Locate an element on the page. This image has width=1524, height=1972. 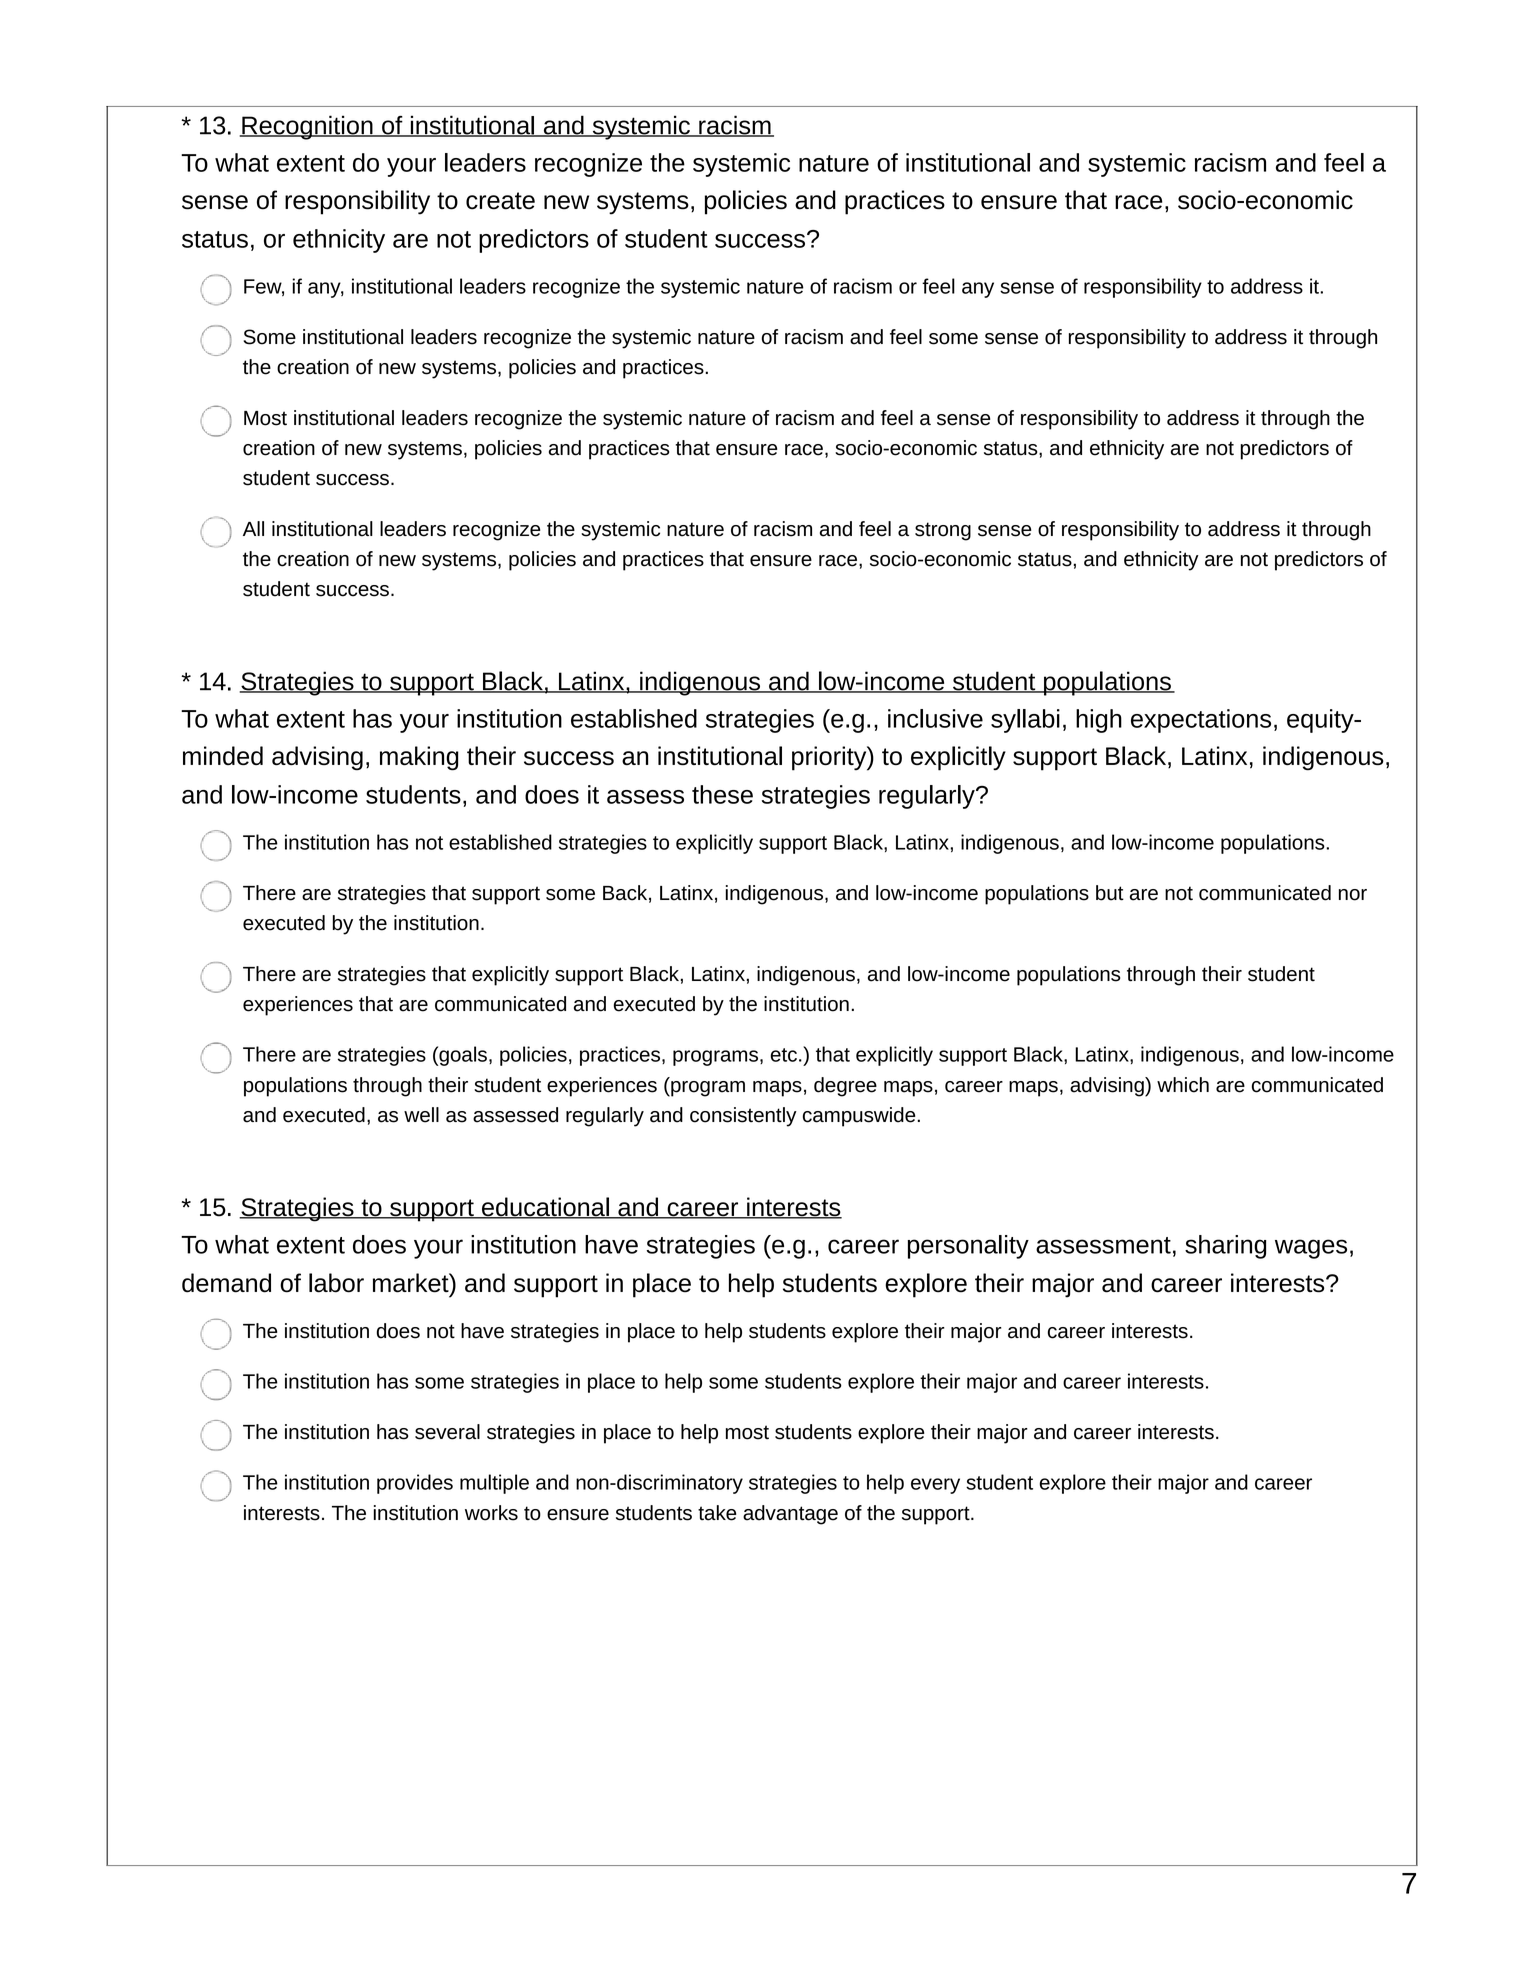
Recognition is located at coordinates (307, 127).
